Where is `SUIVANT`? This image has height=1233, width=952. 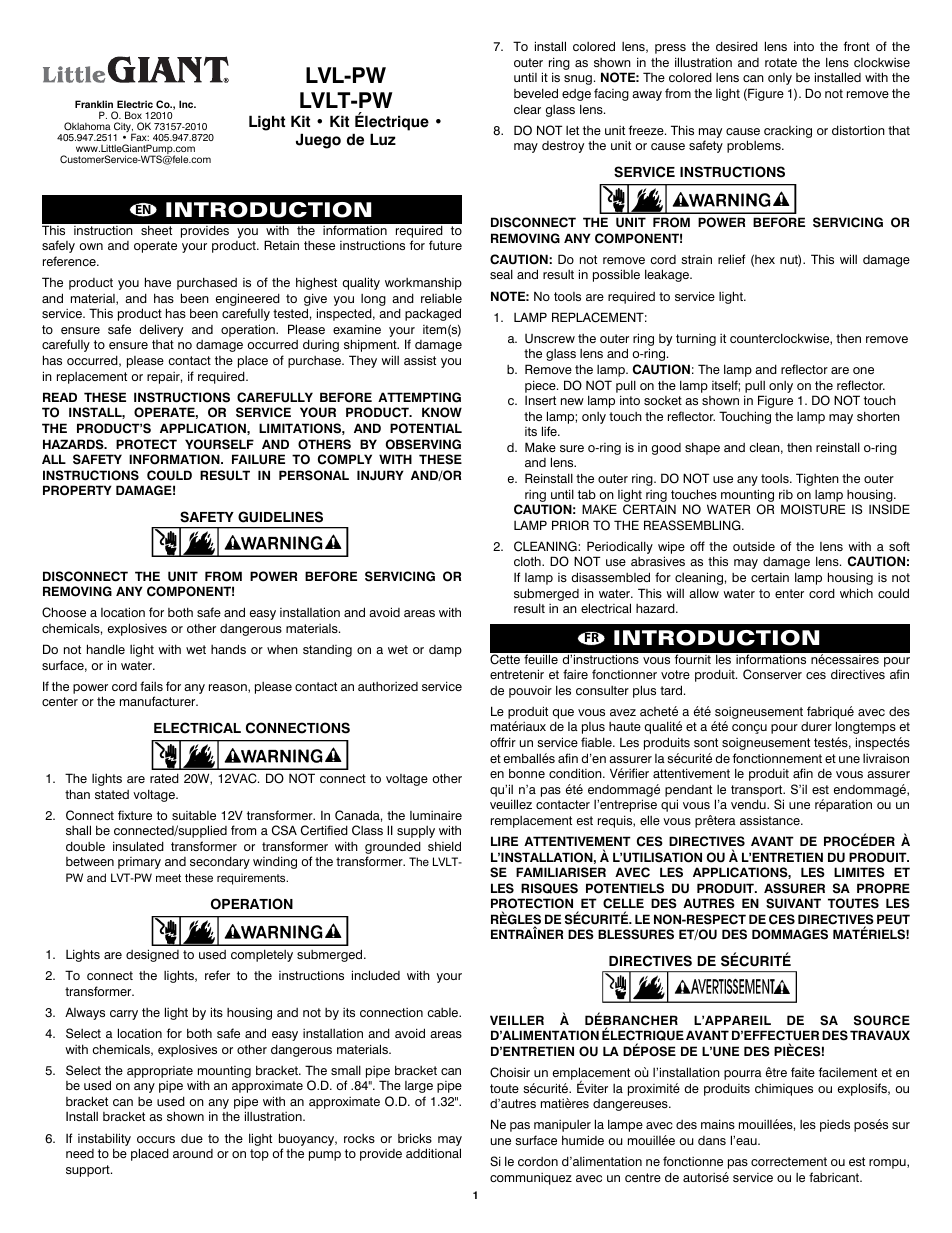
SUIVANT is located at coordinates (793, 903).
